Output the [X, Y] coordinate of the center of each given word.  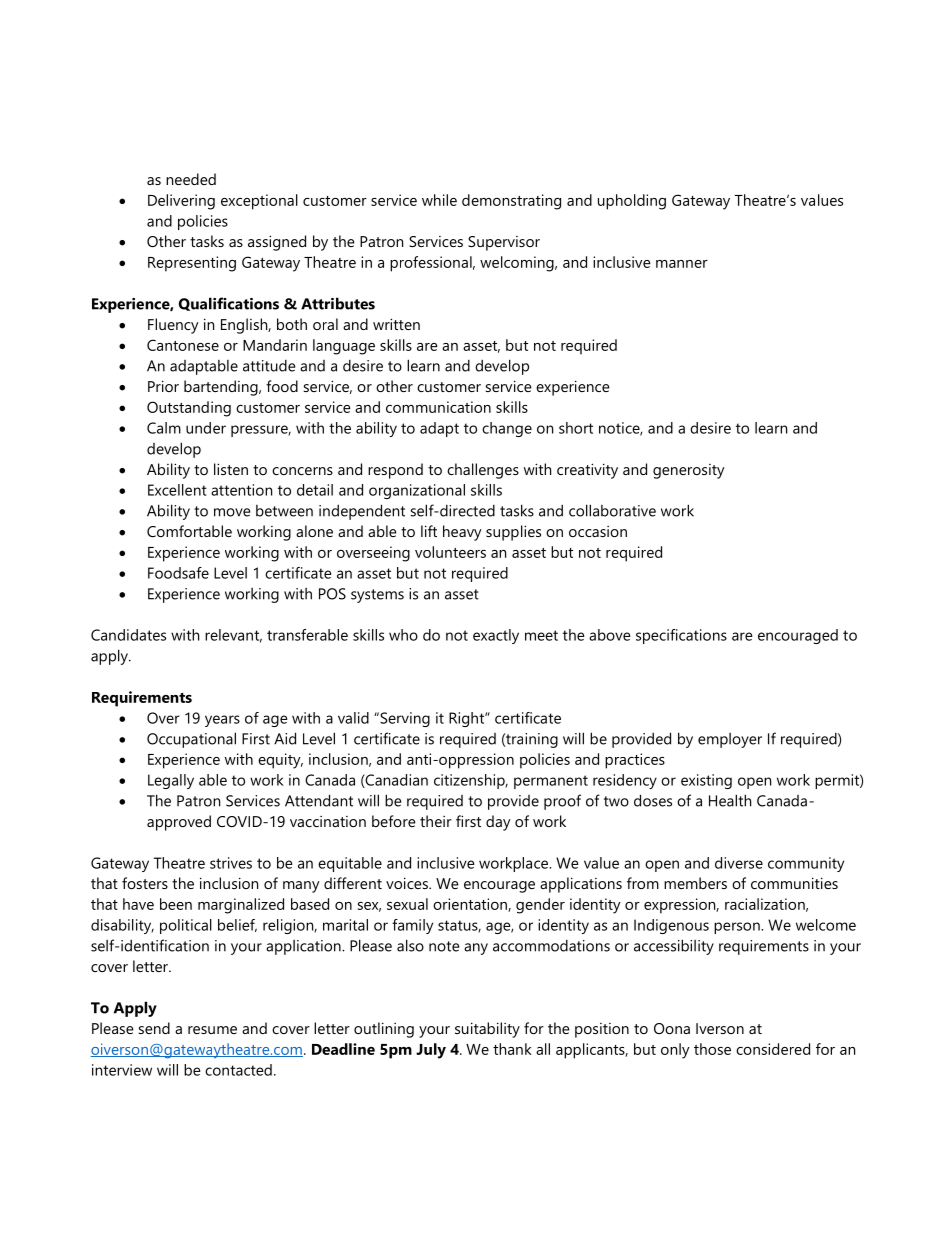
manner [682, 264]
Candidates [128, 635]
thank [512, 1049]
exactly [496, 636]
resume [212, 1030]
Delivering [181, 202]
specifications [681, 636]
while [439, 200]
